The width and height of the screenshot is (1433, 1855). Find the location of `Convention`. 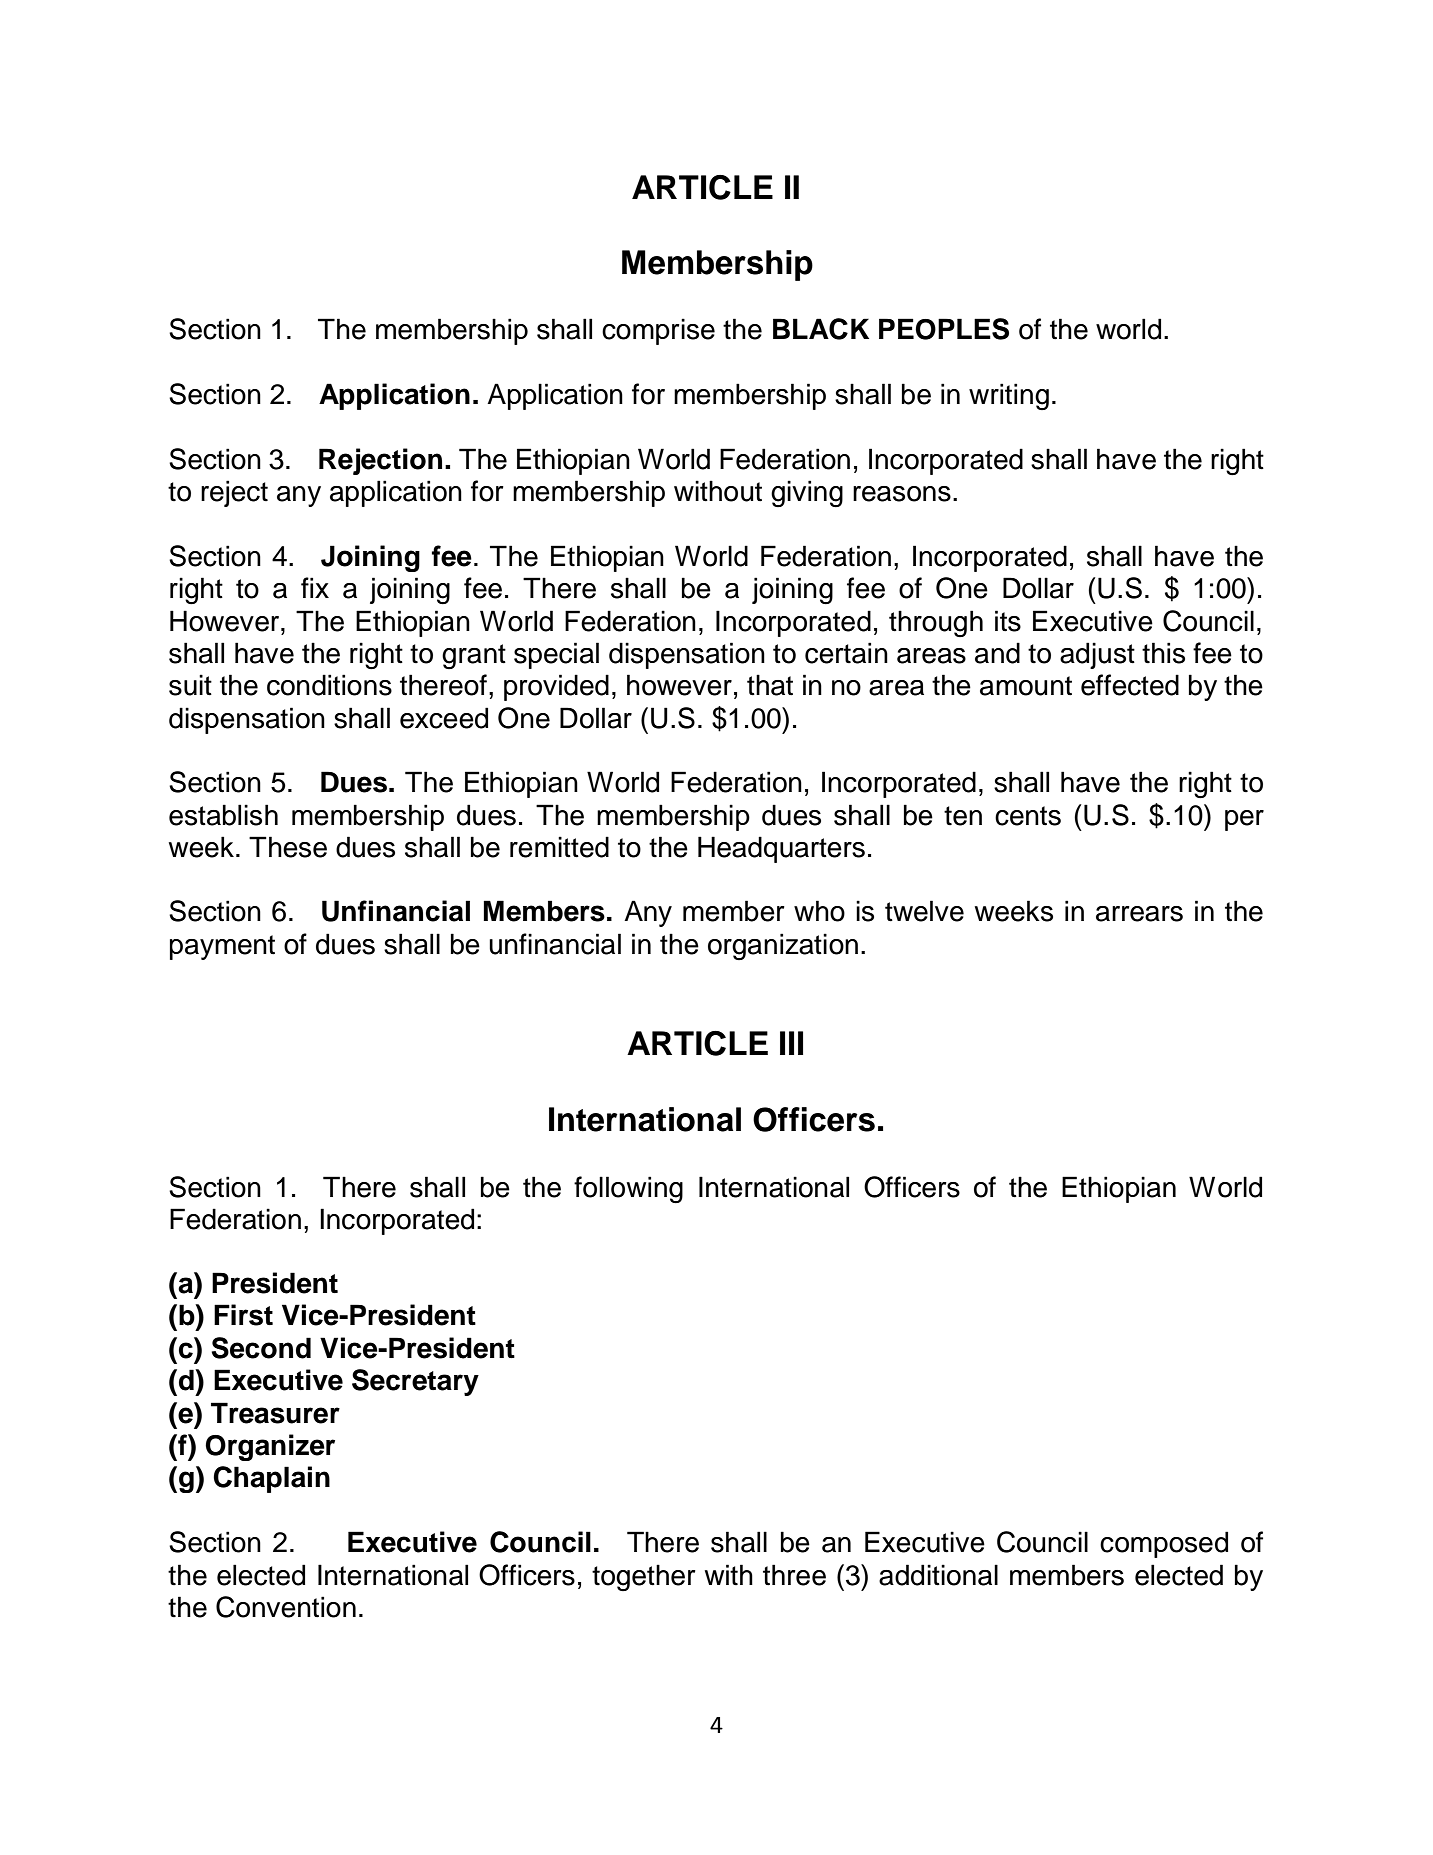

Convention is located at coordinates (286, 1607).
